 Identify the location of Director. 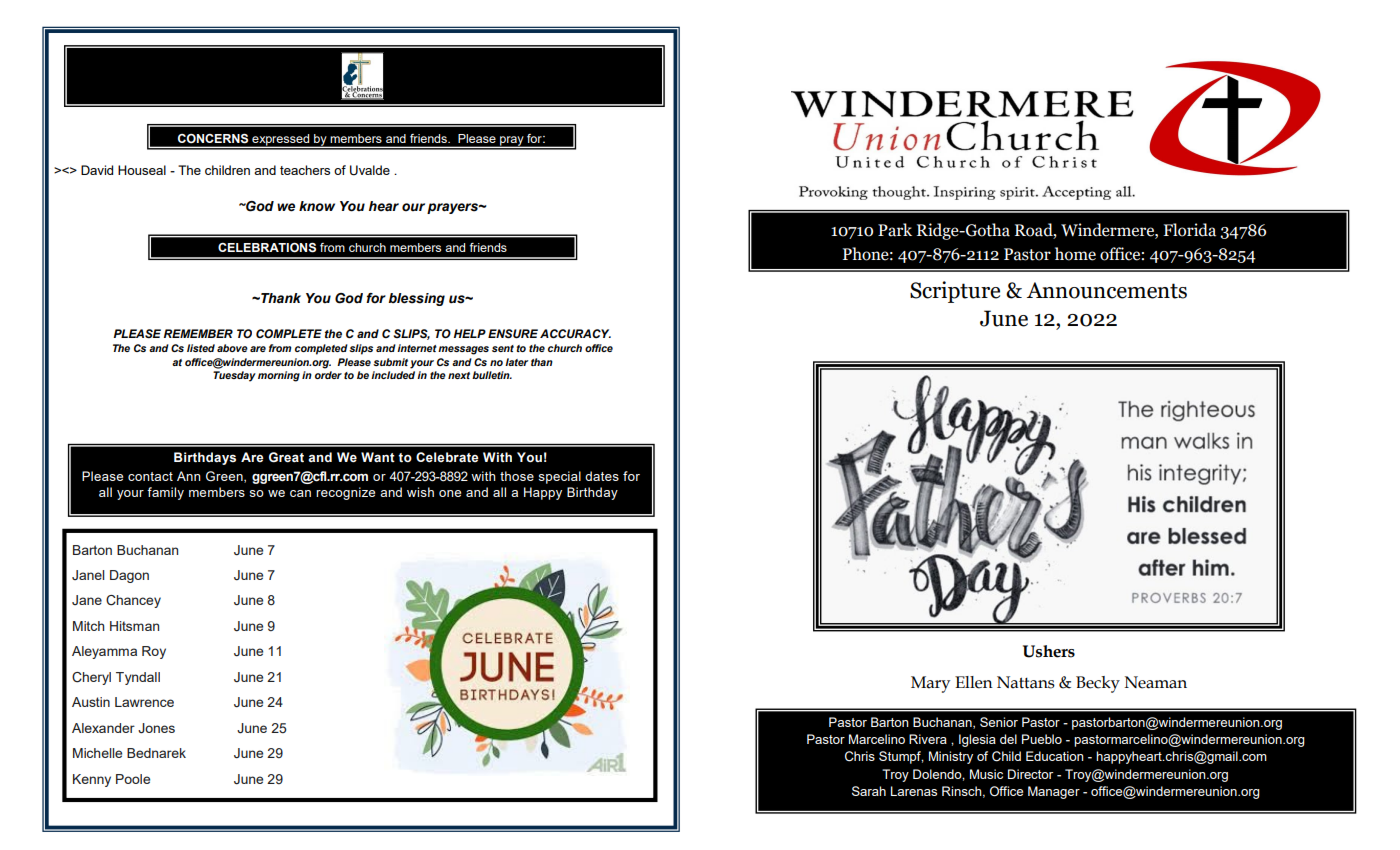
(1030, 774).
